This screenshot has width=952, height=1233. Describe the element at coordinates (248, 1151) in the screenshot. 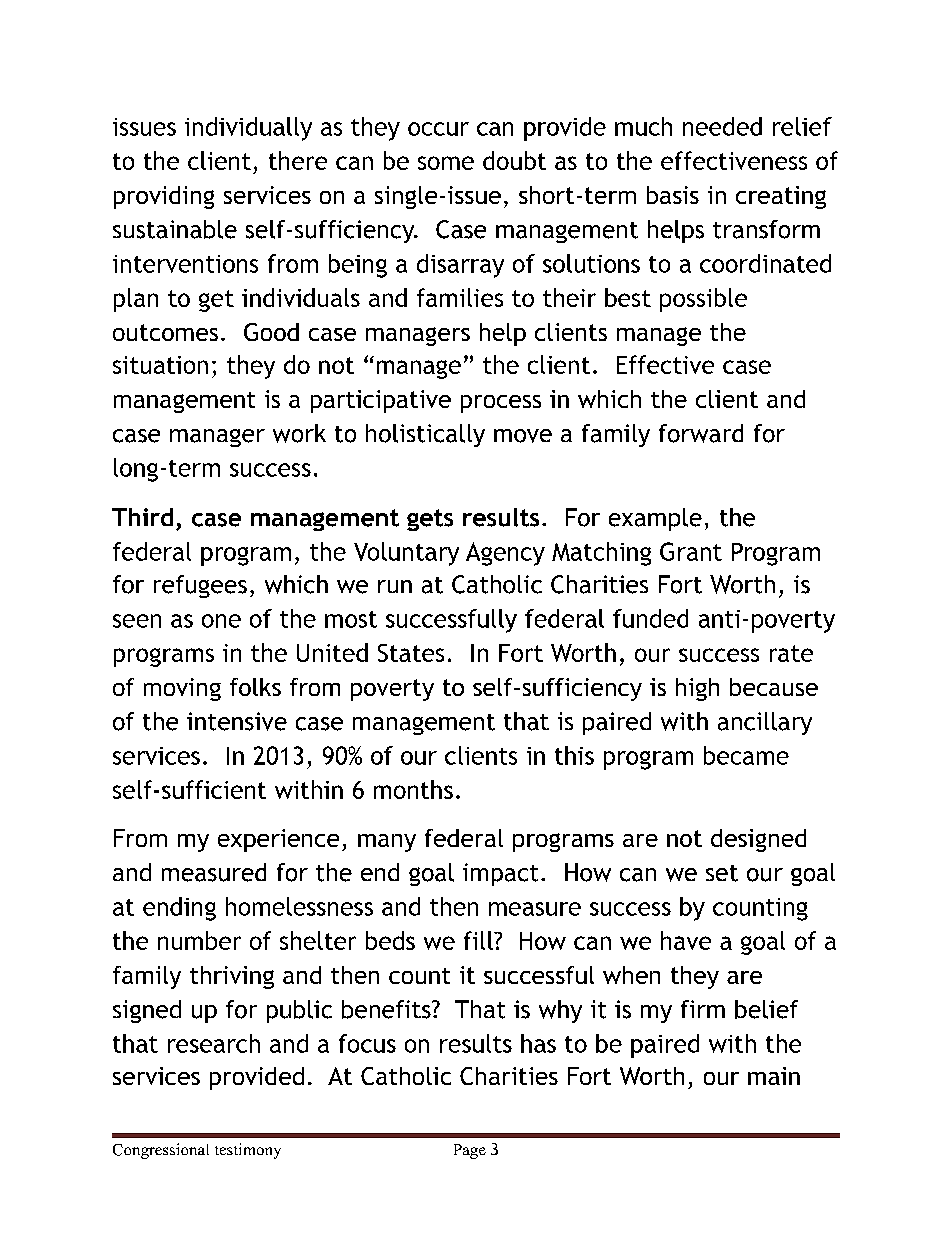

I see `testimony` at that location.
